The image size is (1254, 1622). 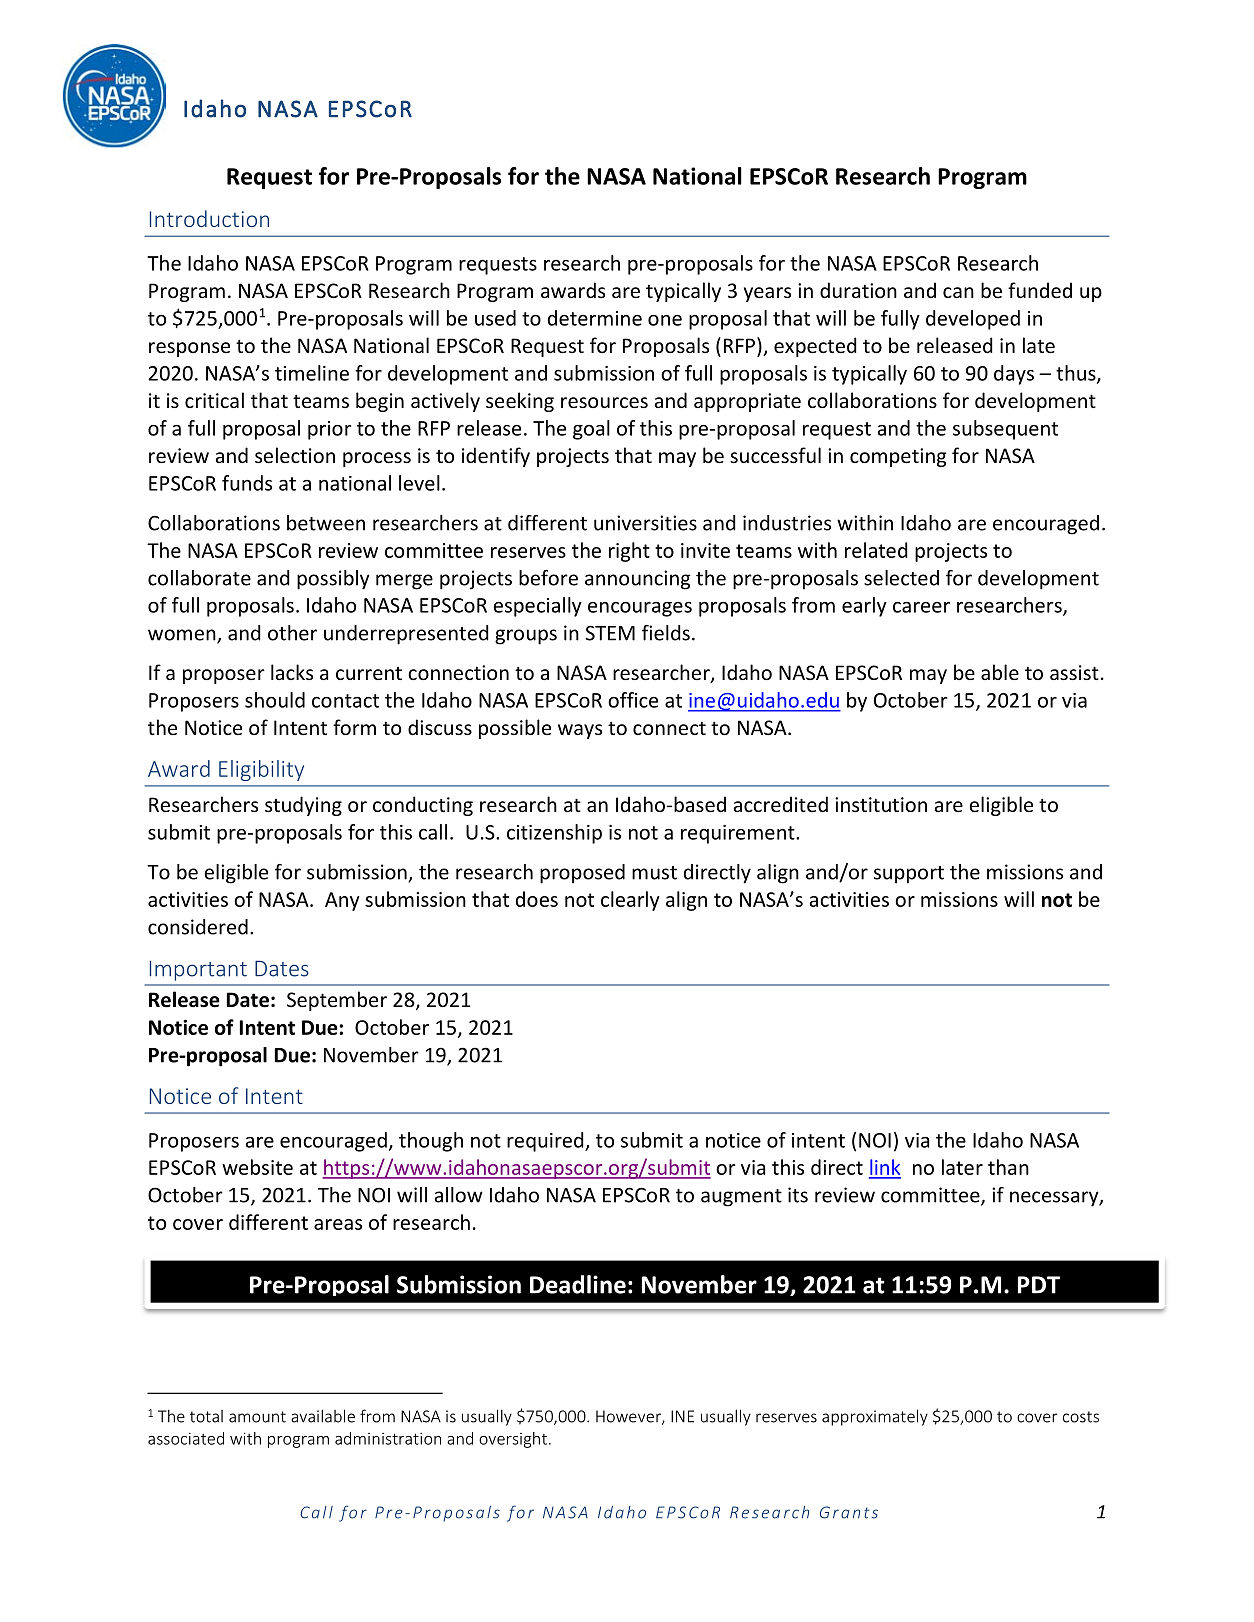 I want to click on However, so click(x=629, y=1417).
